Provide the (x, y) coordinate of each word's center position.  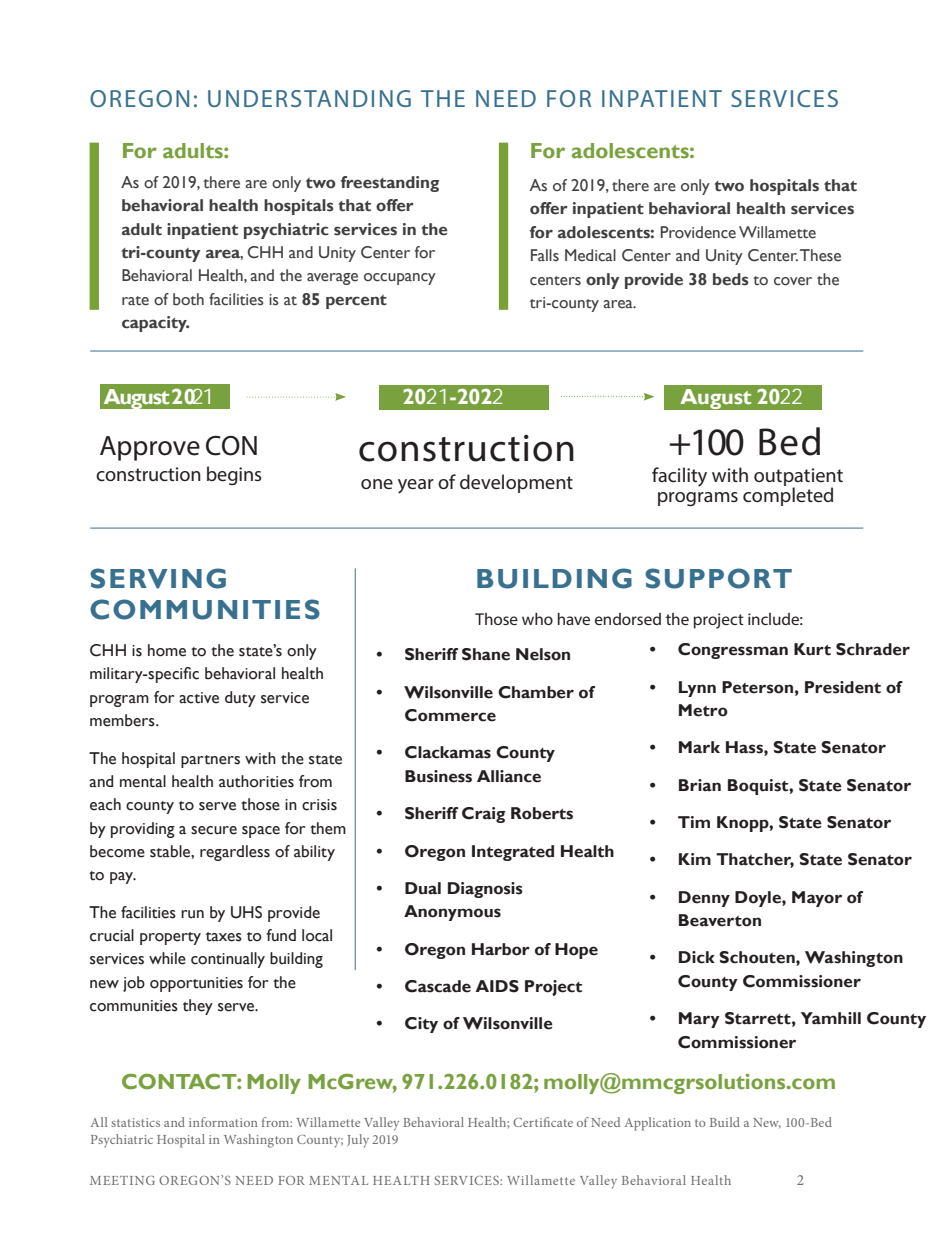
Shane (486, 654)
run (192, 914)
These (820, 255)
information (223, 1122)
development (516, 483)
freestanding (390, 184)
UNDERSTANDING (309, 98)
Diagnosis (485, 890)
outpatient (798, 478)
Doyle (759, 899)
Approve (150, 448)
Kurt (812, 649)
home (167, 650)
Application (657, 1124)
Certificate (543, 1122)
